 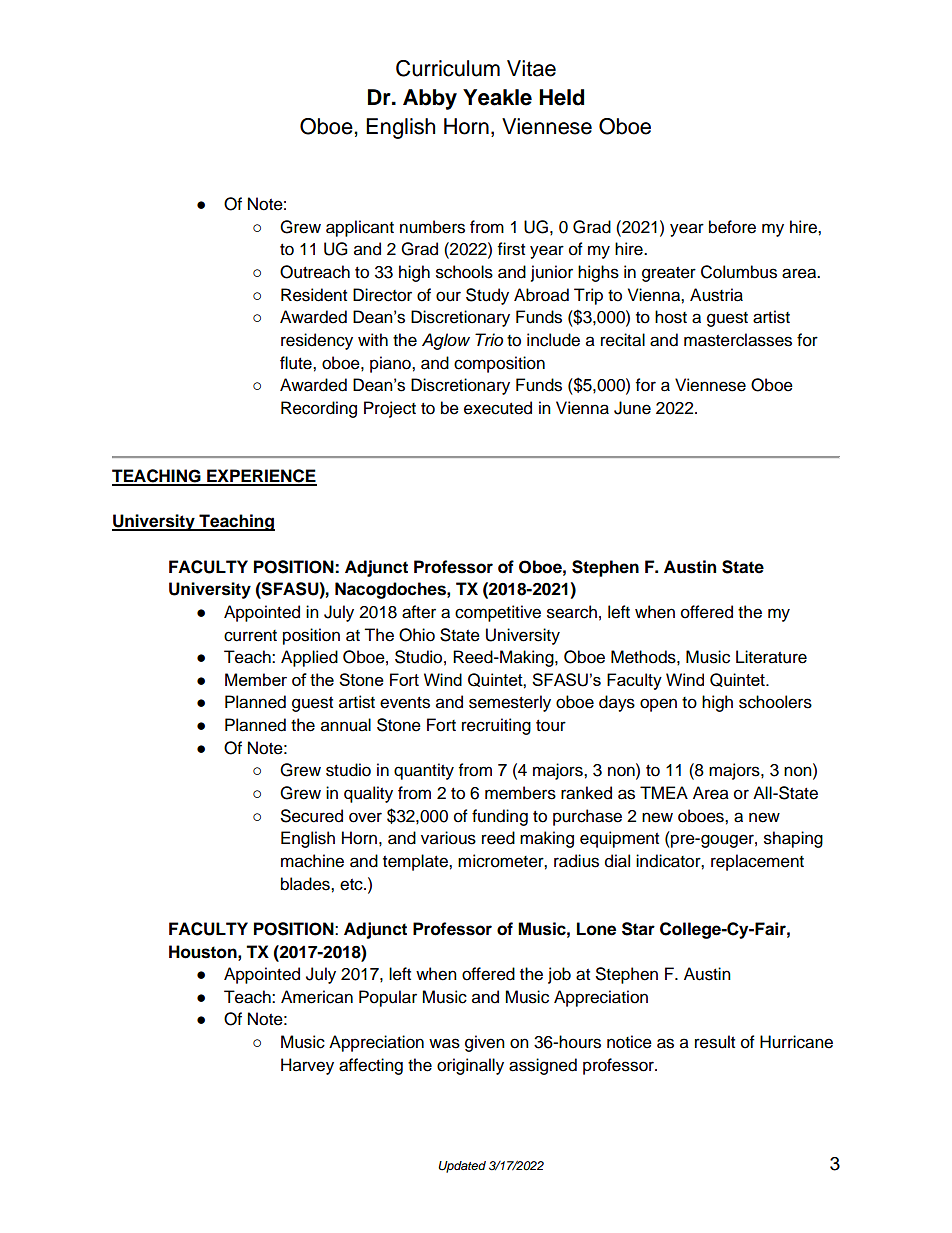 What do you see at coordinates (498, 613) in the screenshot?
I see `competitive` at bounding box center [498, 613].
